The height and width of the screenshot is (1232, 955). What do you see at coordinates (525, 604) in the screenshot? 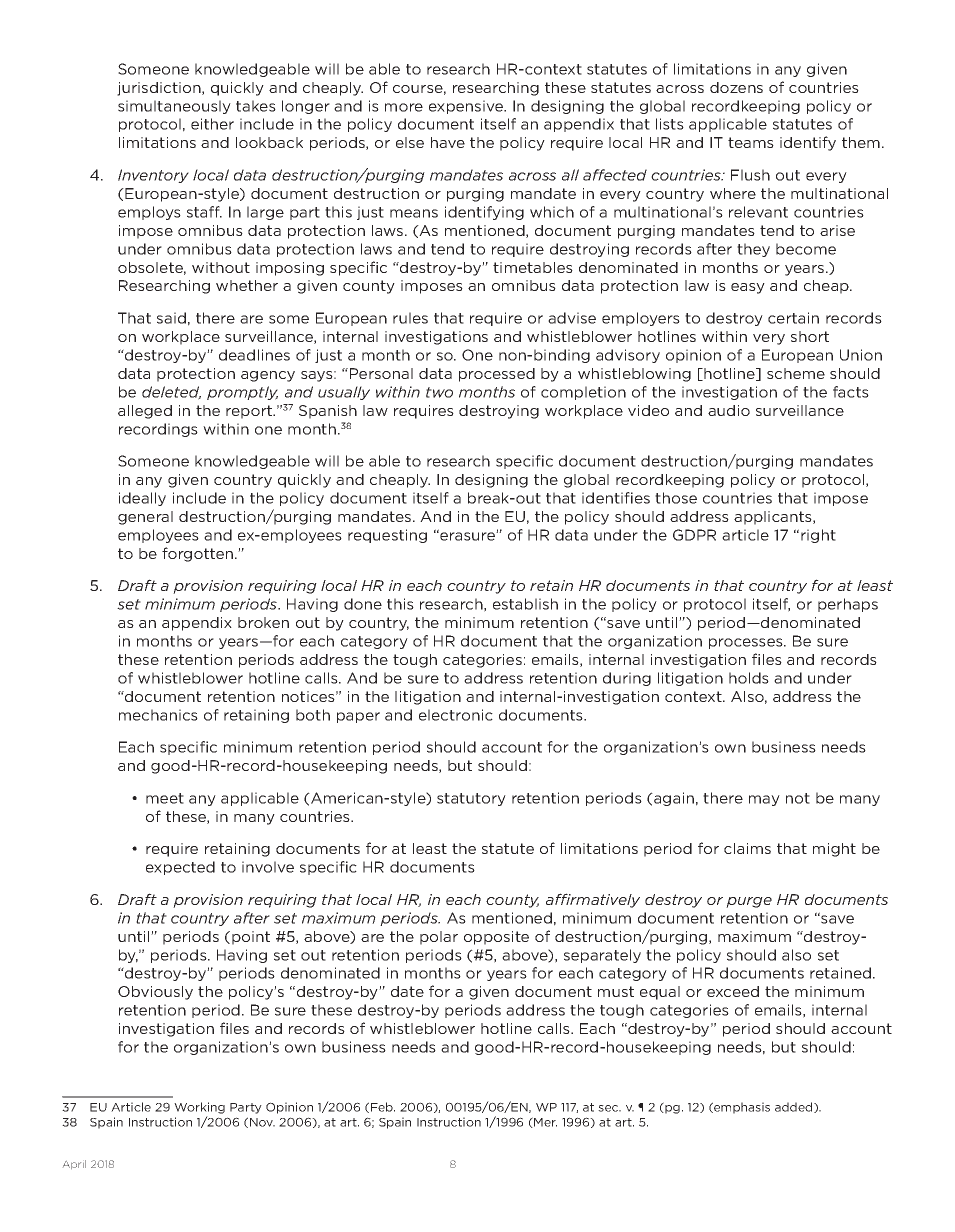
I see `establish` at bounding box center [525, 604].
